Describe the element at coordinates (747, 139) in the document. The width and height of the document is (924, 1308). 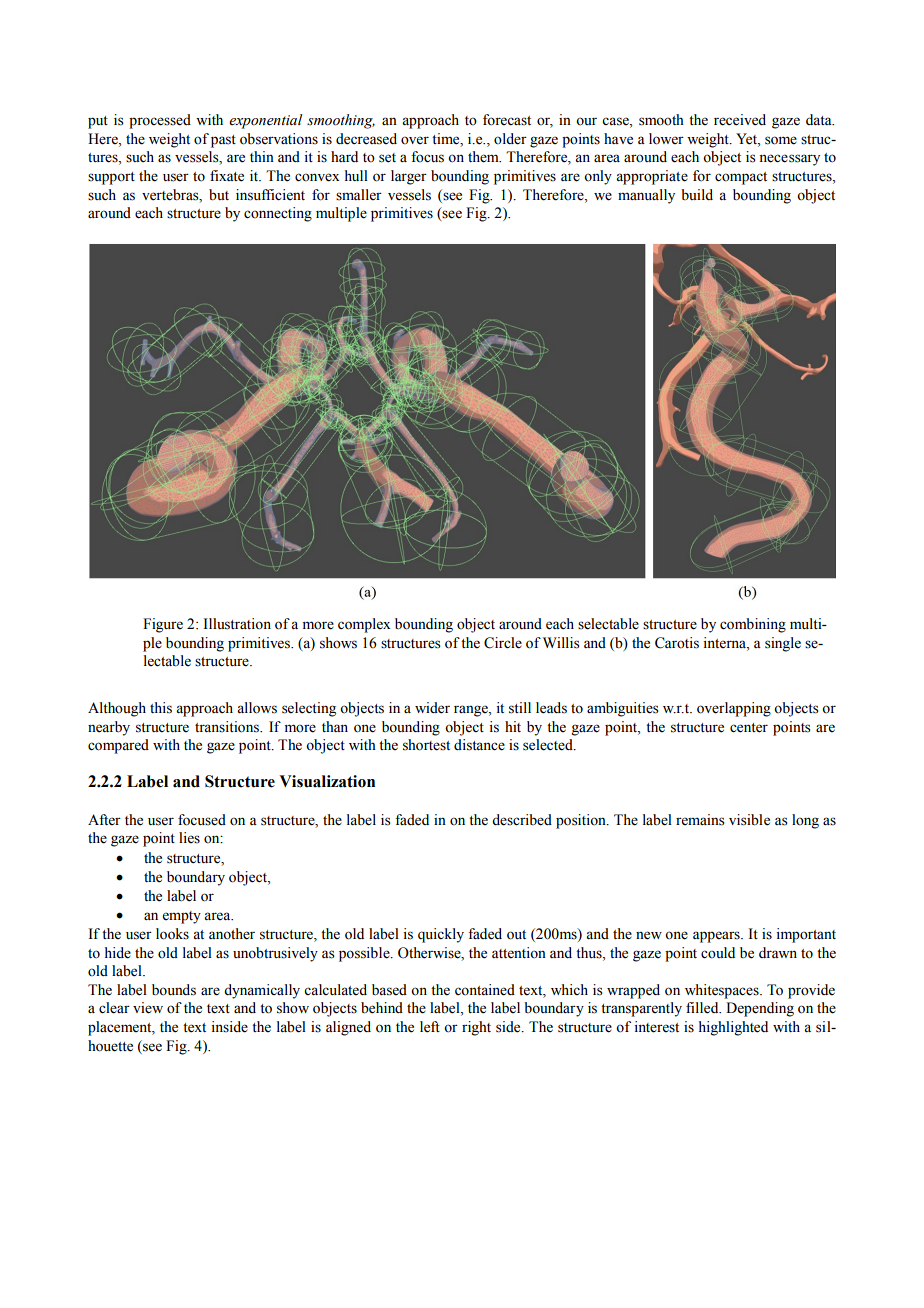
I see `Yet` at that location.
